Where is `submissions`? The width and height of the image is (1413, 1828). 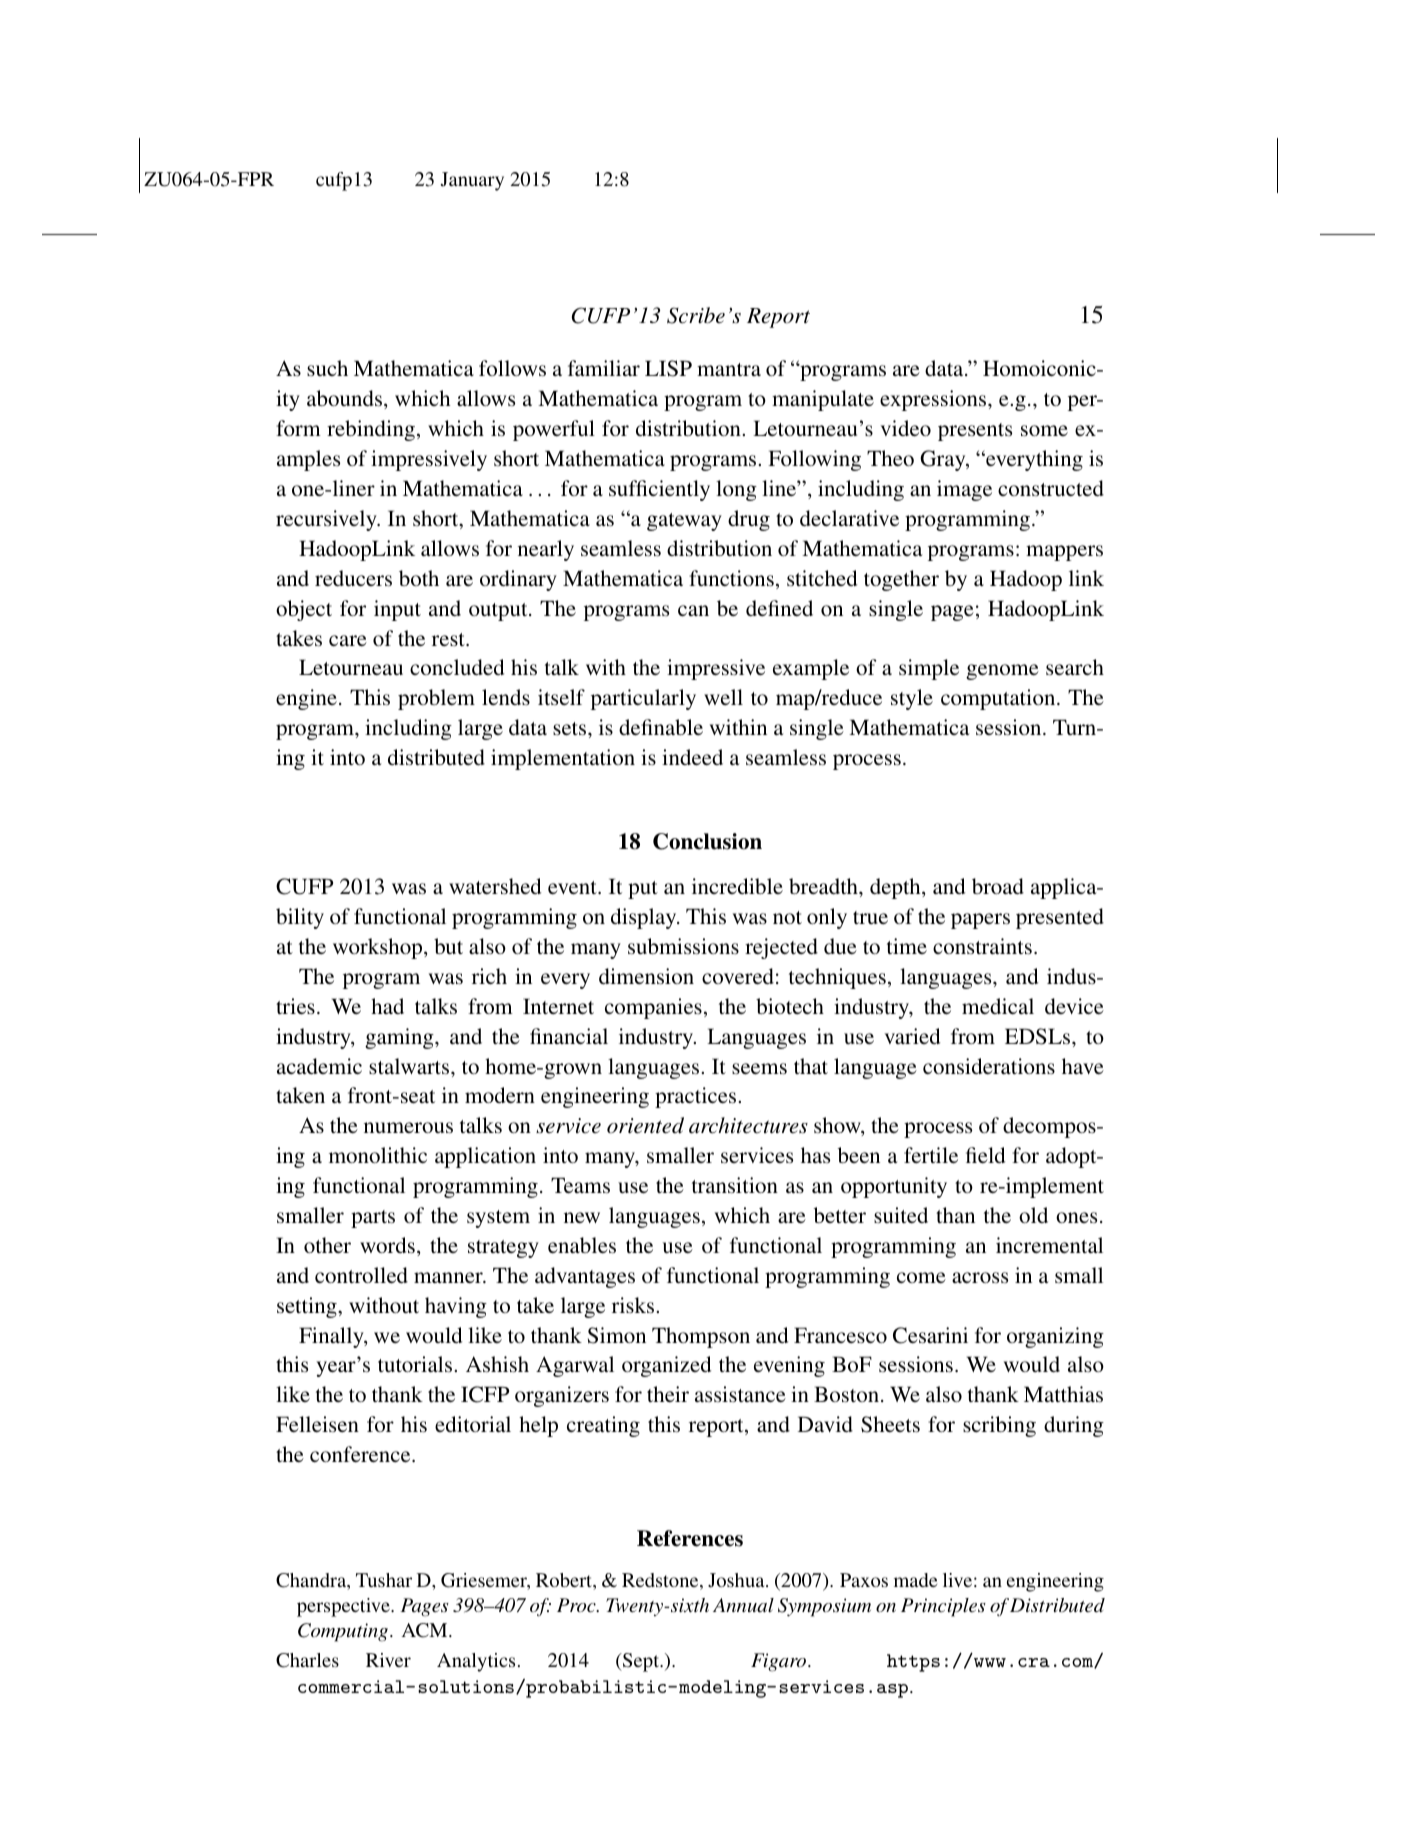 submissions is located at coordinates (683, 946).
